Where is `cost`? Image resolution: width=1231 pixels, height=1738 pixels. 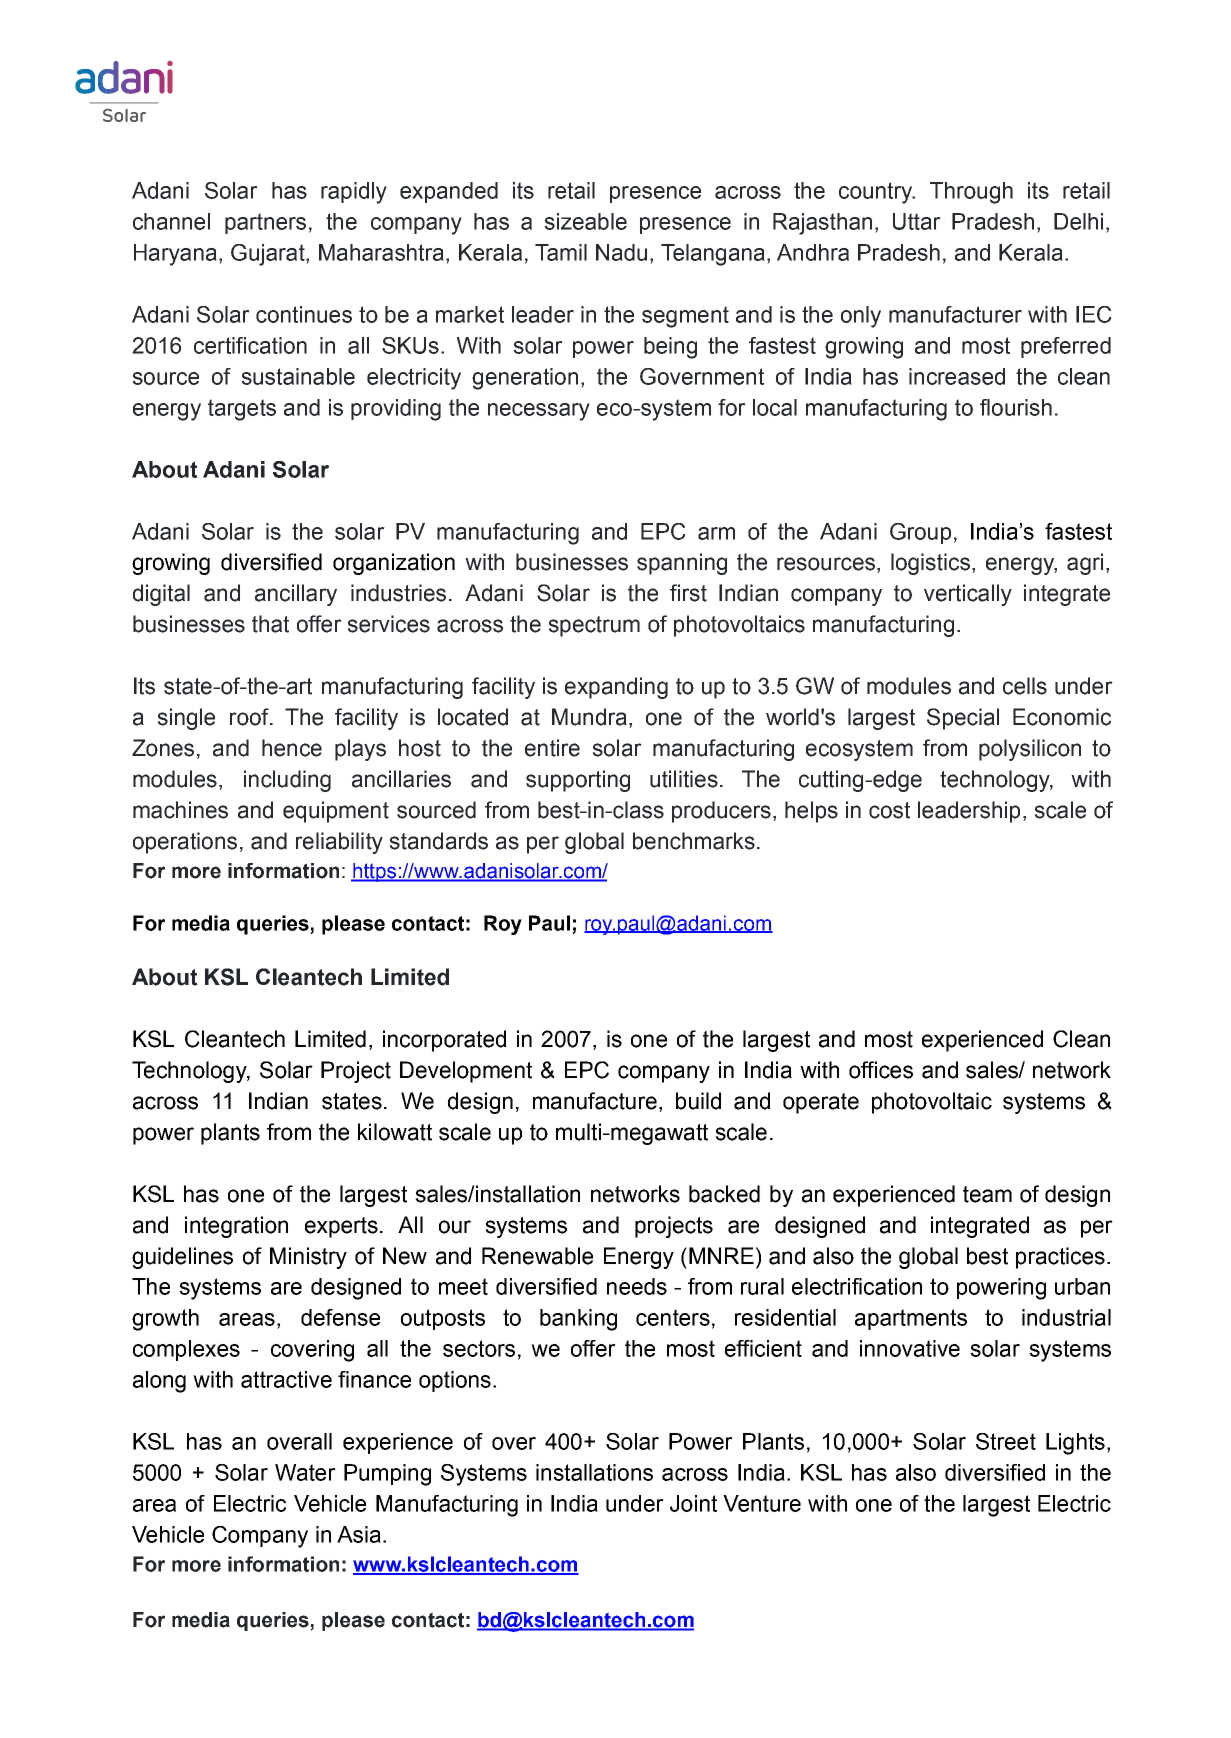
cost is located at coordinates (889, 810).
